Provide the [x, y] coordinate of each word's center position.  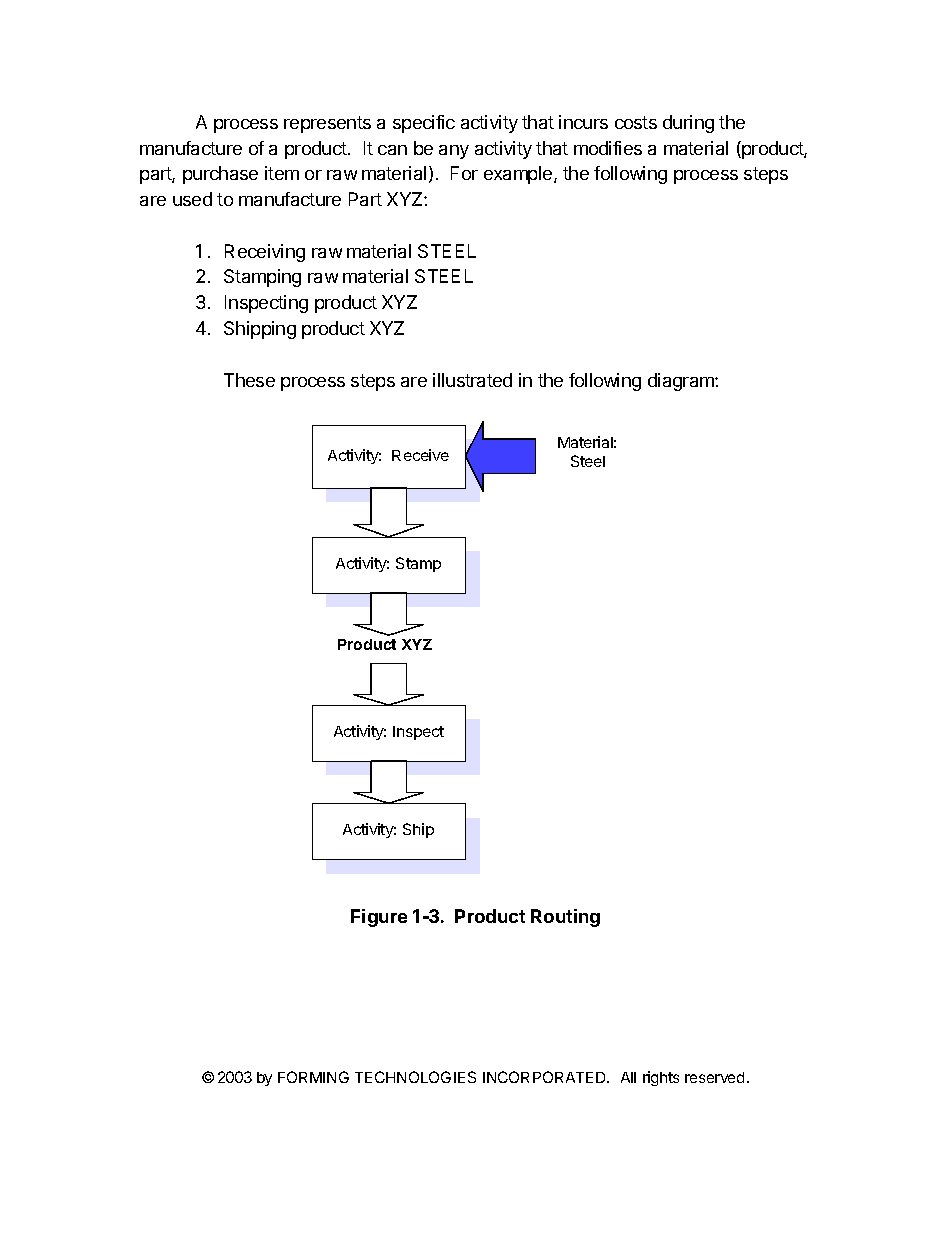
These [249, 380]
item [282, 173]
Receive [420, 455]
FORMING [313, 1077]
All [628, 1077]
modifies [608, 148]
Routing [565, 918]
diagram [682, 382]
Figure [379, 918]
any [454, 152]
